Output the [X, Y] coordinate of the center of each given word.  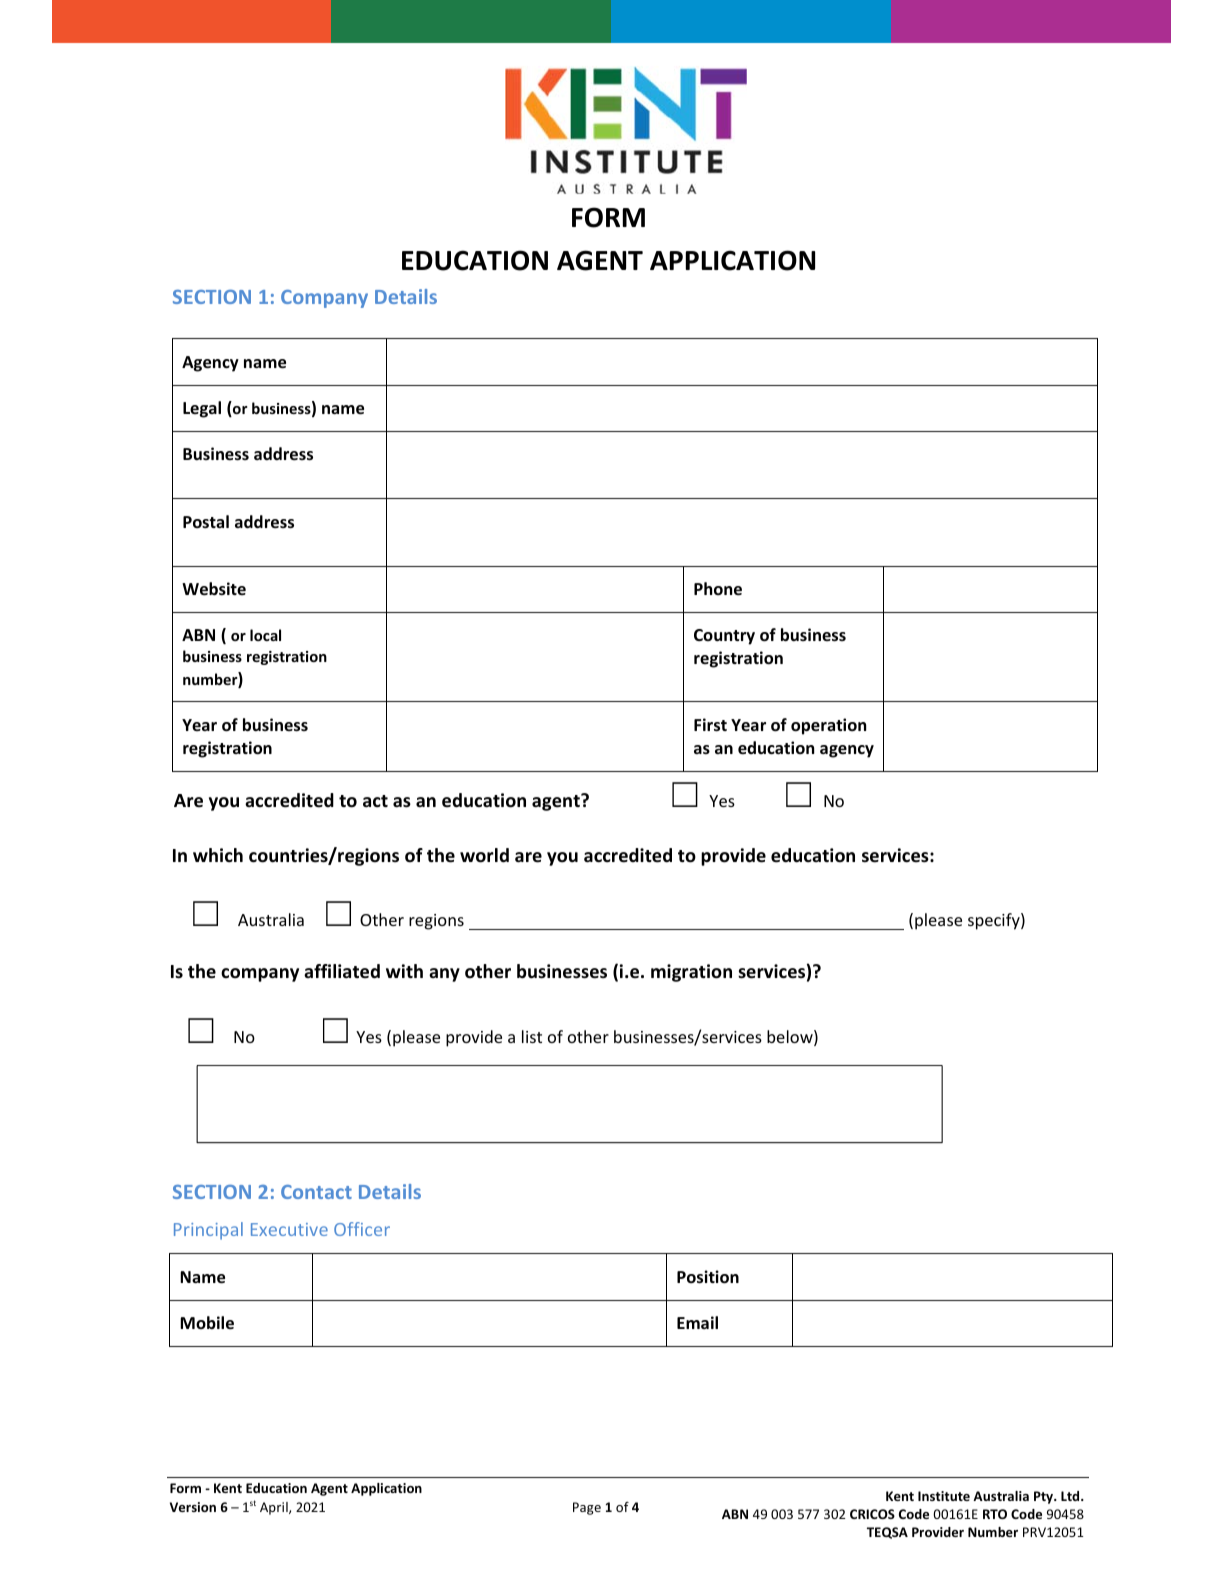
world [484, 855]
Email [697, 1322]
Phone [718, 589]
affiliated [342, 971]
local [265, 635]
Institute [944, 1496]
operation [828, 726]
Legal [202, 409]
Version [193, 1507]
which [218, 855]
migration [691, 973]
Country [724, 637]
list [532, 1036]
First [710, 725]
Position [708, 1277]
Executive [289, 1229]
